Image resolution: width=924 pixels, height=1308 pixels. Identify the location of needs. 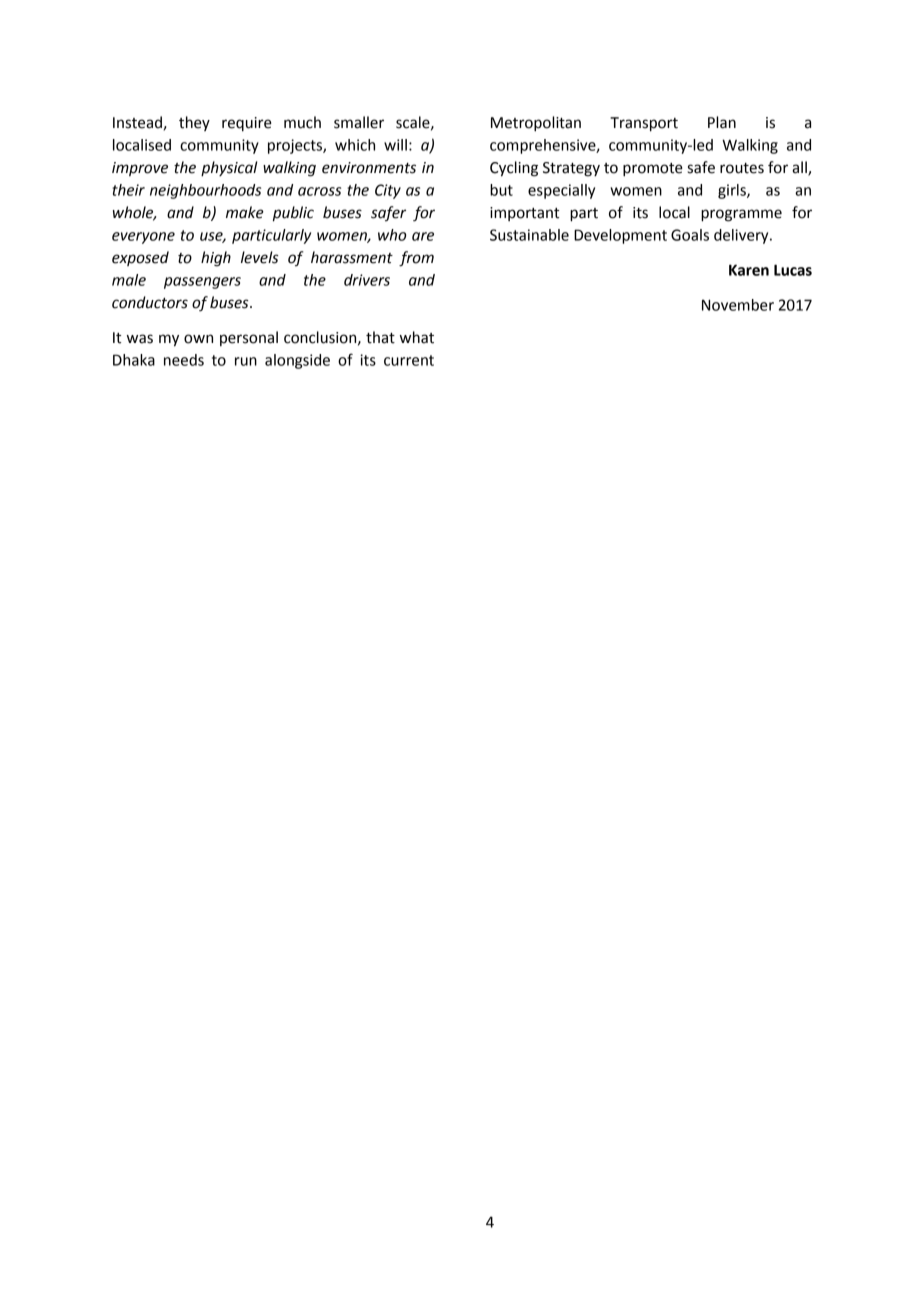
(184, 360).
